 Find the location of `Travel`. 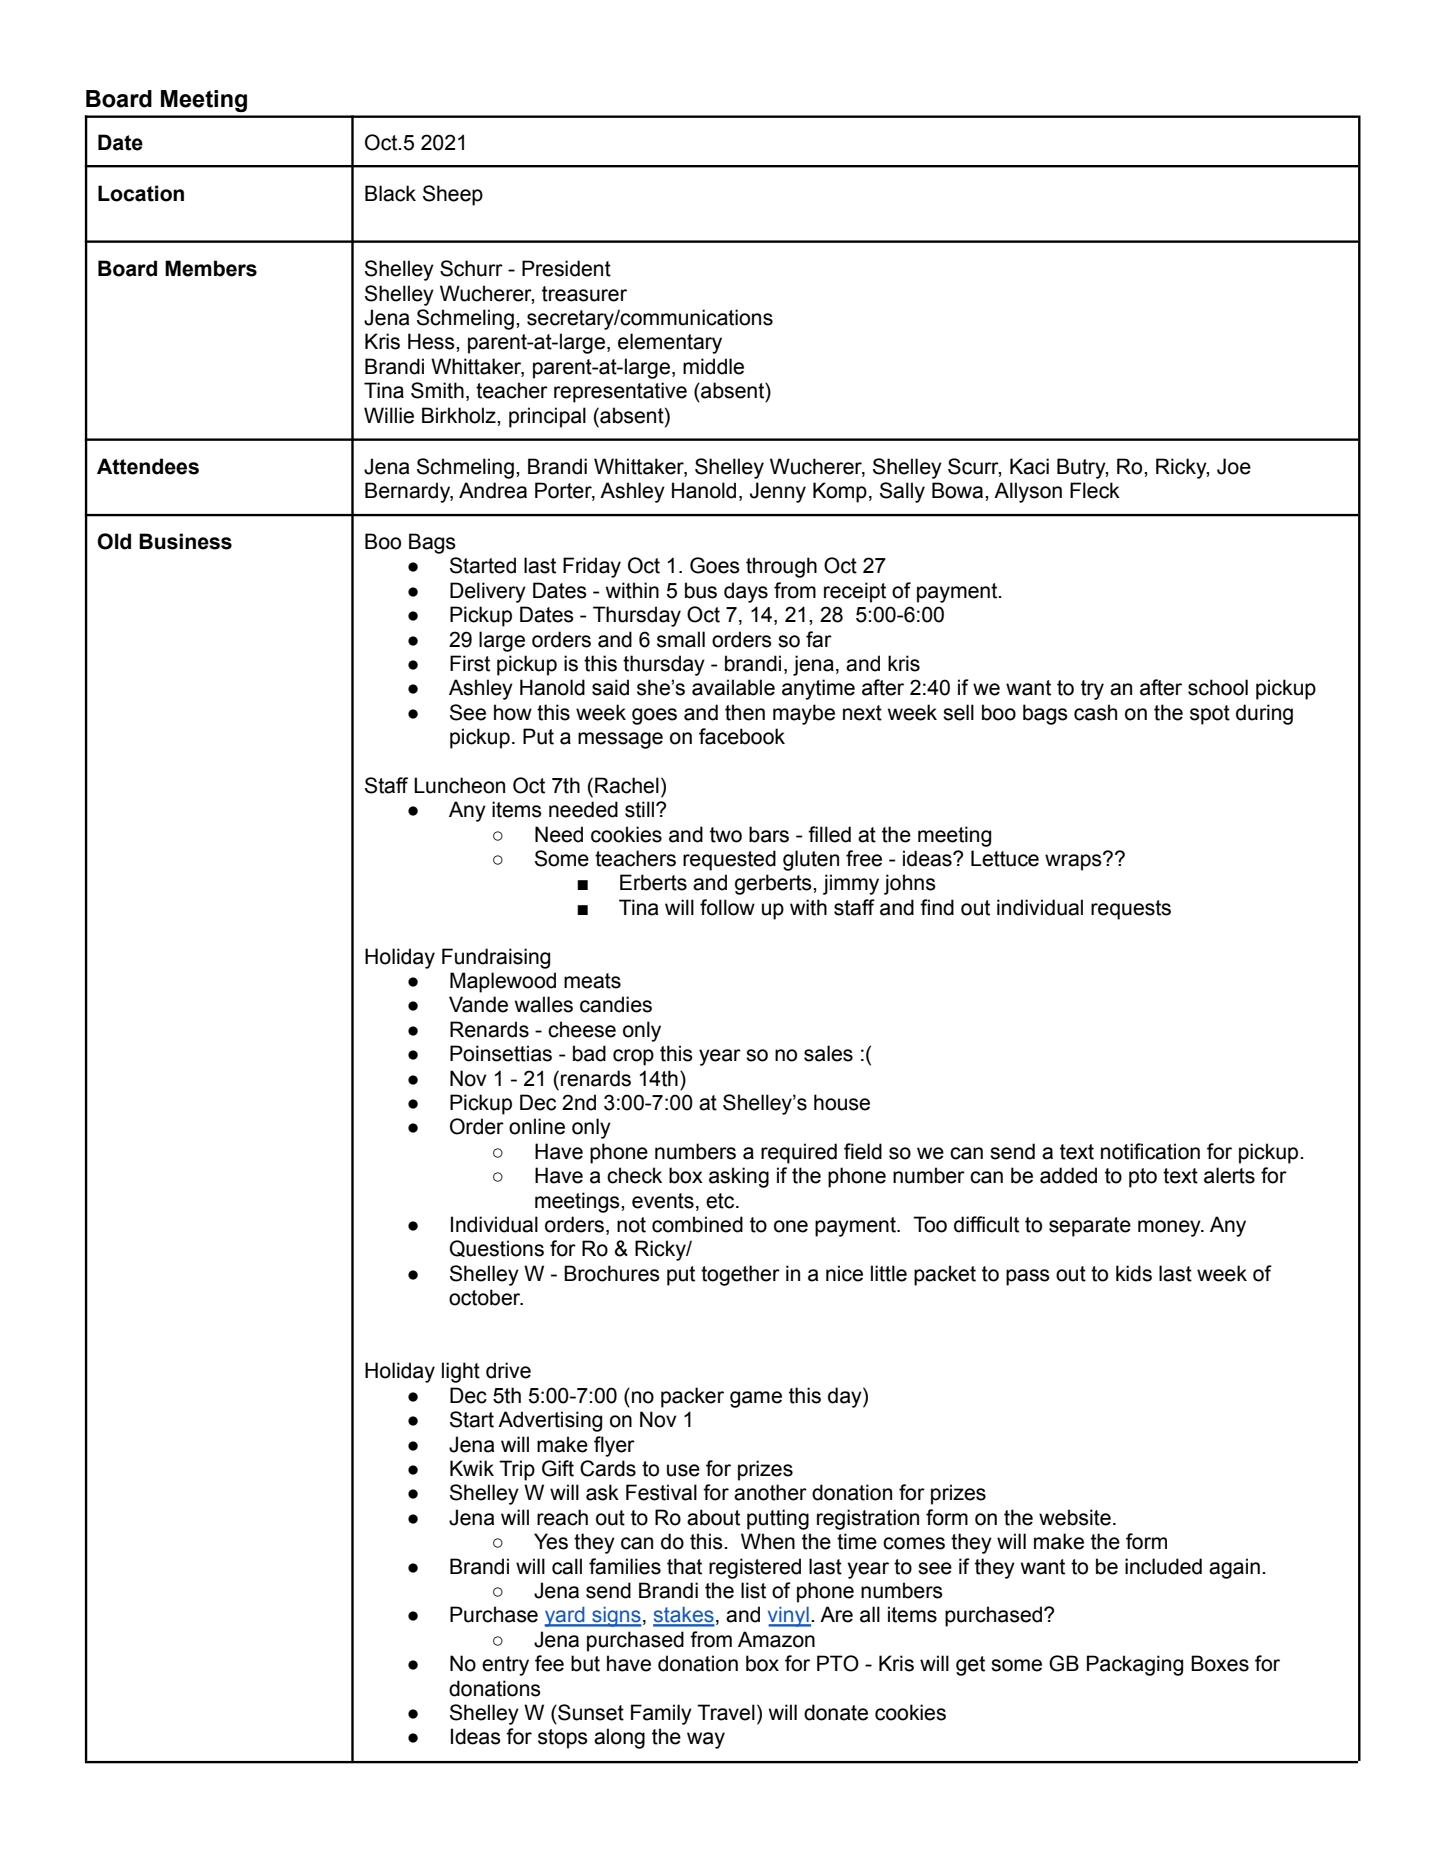

Travel is located at coordinates (726, 1712).
